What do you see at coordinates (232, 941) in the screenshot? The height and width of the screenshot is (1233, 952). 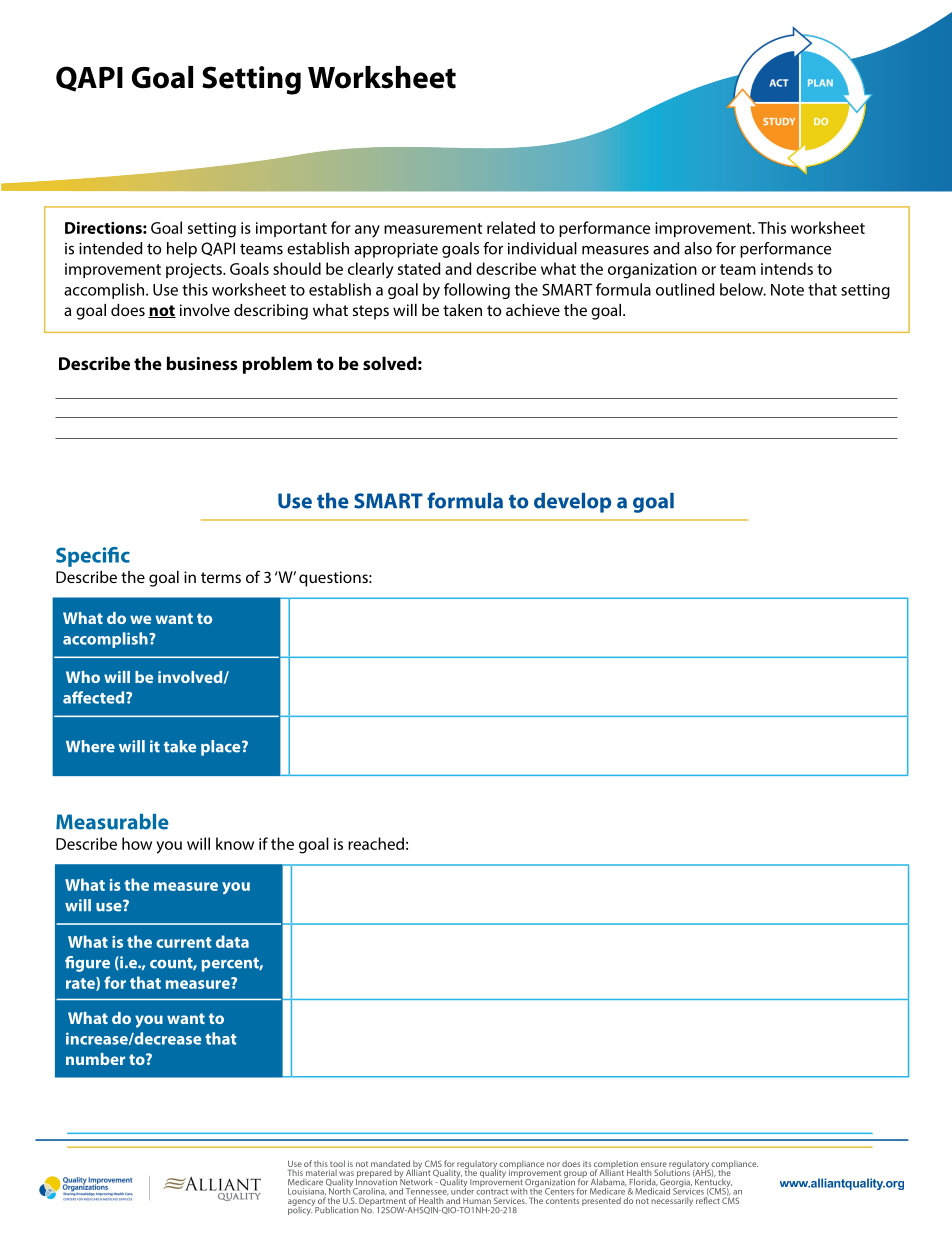 I see `data` at bounding box center [232, 941].
